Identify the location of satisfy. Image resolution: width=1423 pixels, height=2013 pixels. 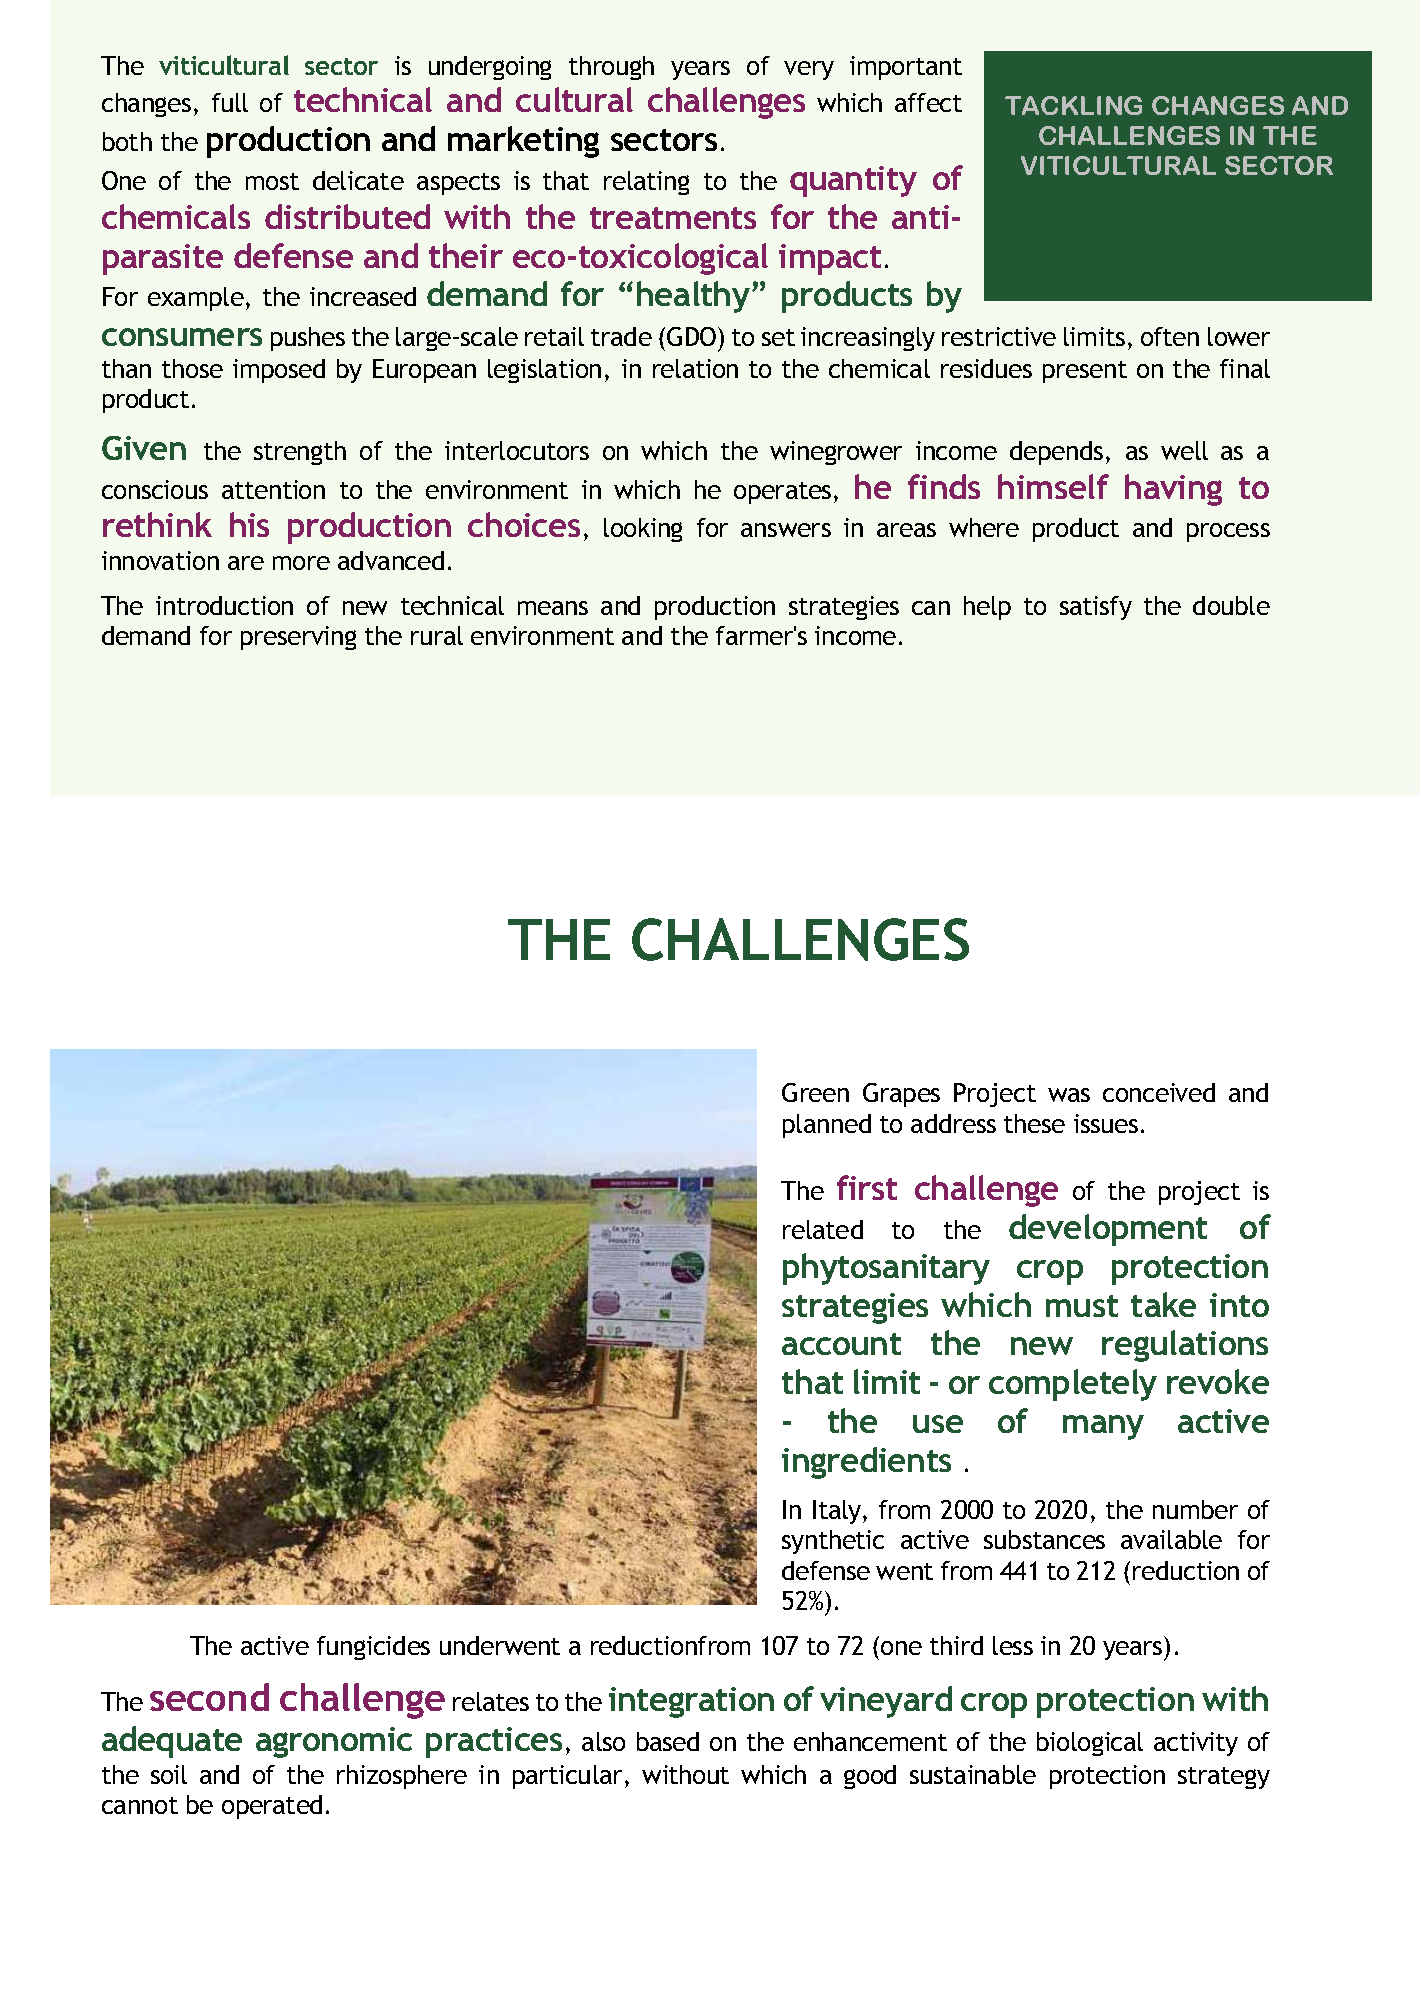
(1096, 608).
